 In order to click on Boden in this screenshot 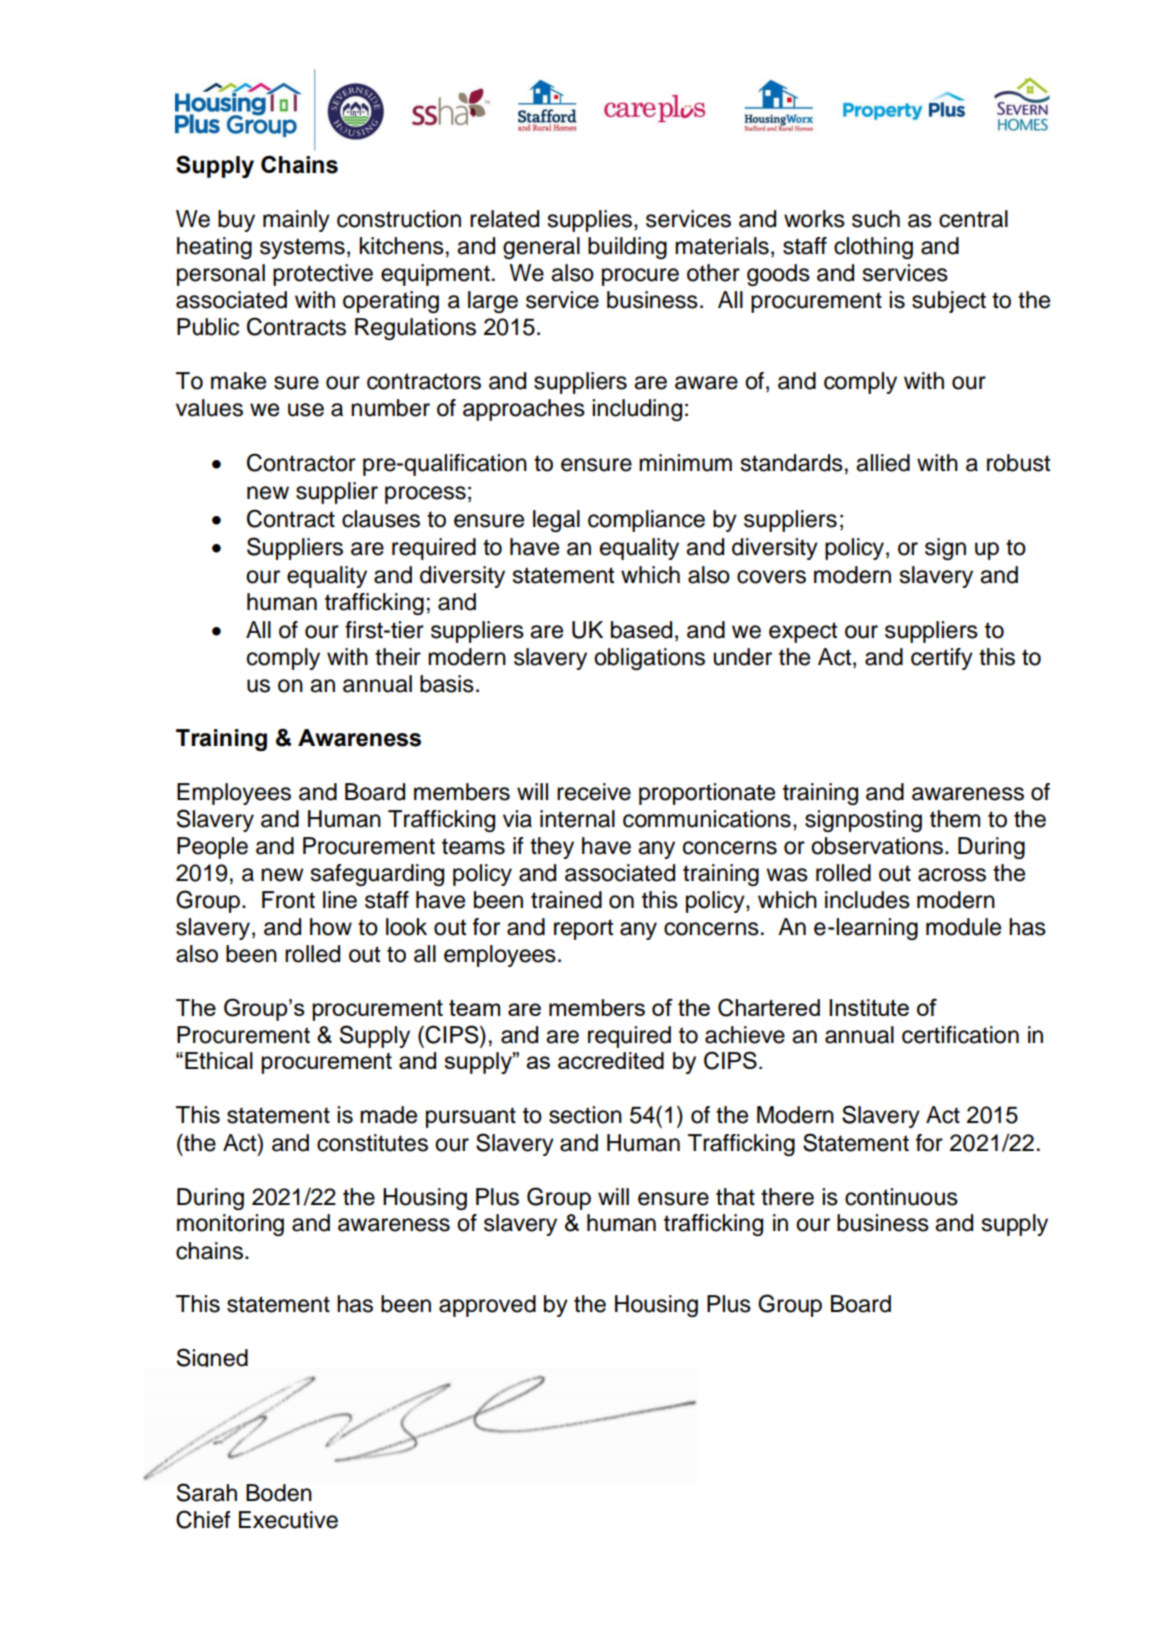, I will do `click(279, 1493)`.
